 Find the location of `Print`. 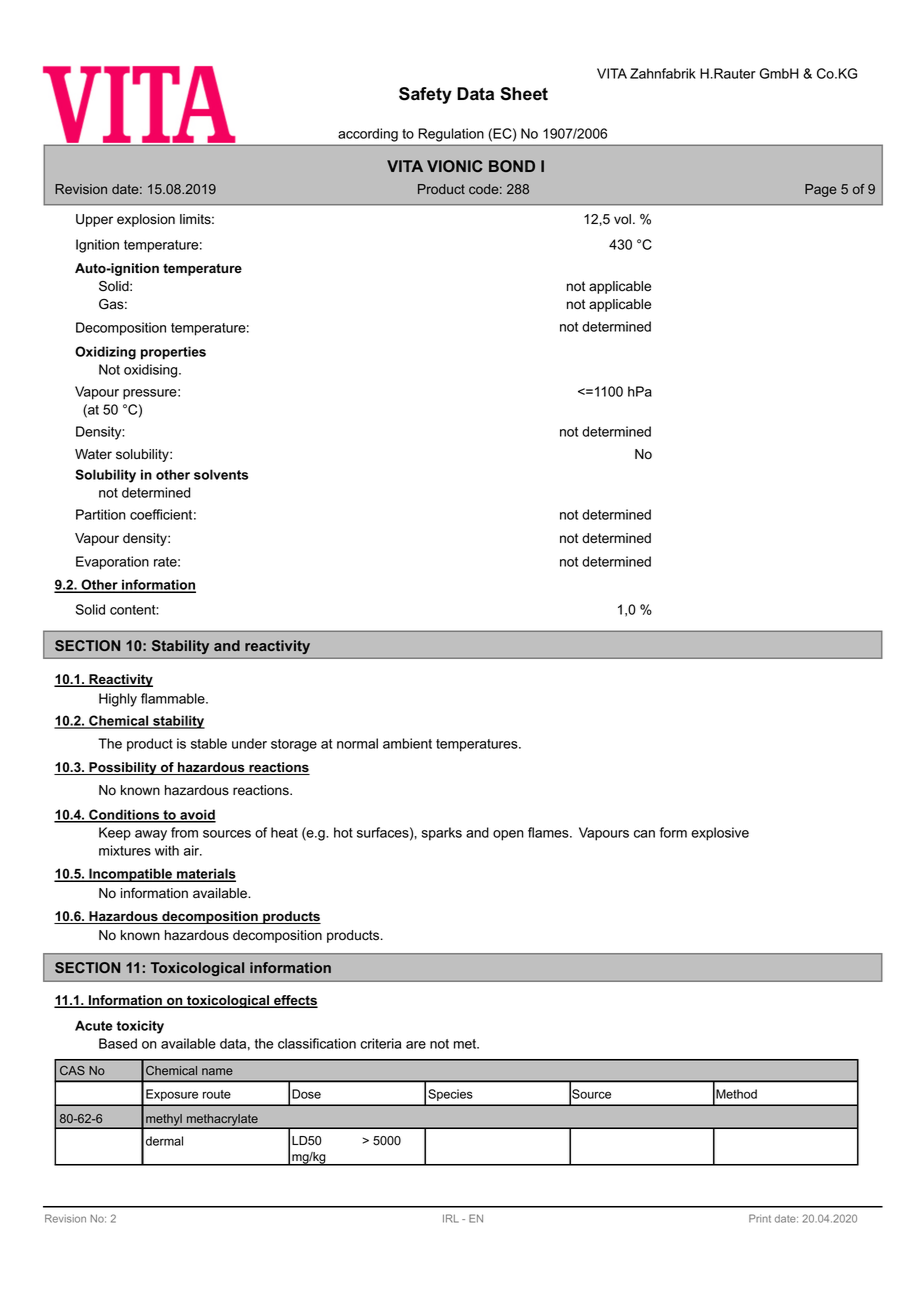

Print is located at coordinates (760, 1218).
